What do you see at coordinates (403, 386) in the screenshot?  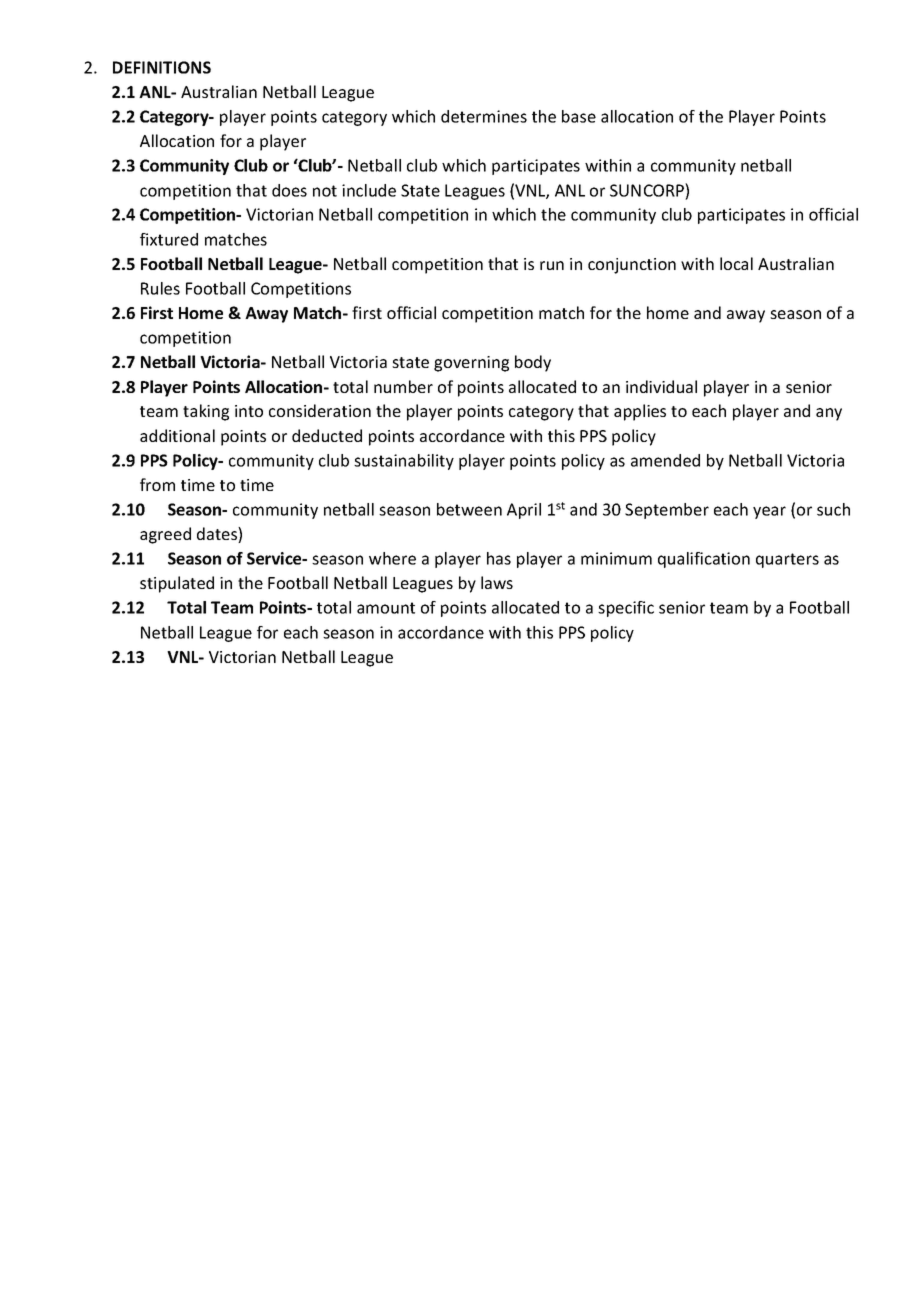 I see `number` at bounding box center [403, 386].
